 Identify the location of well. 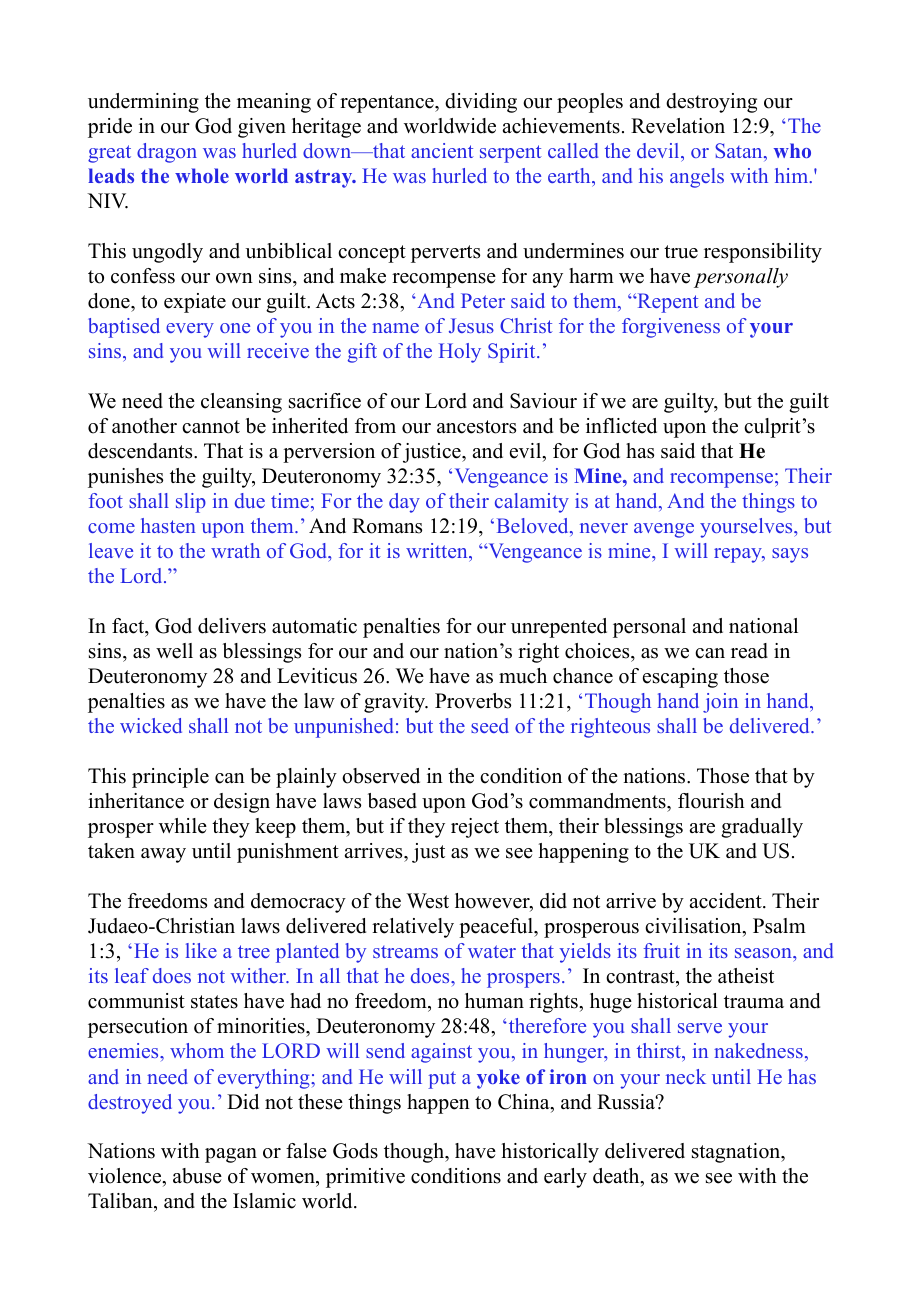
(174, 651).
